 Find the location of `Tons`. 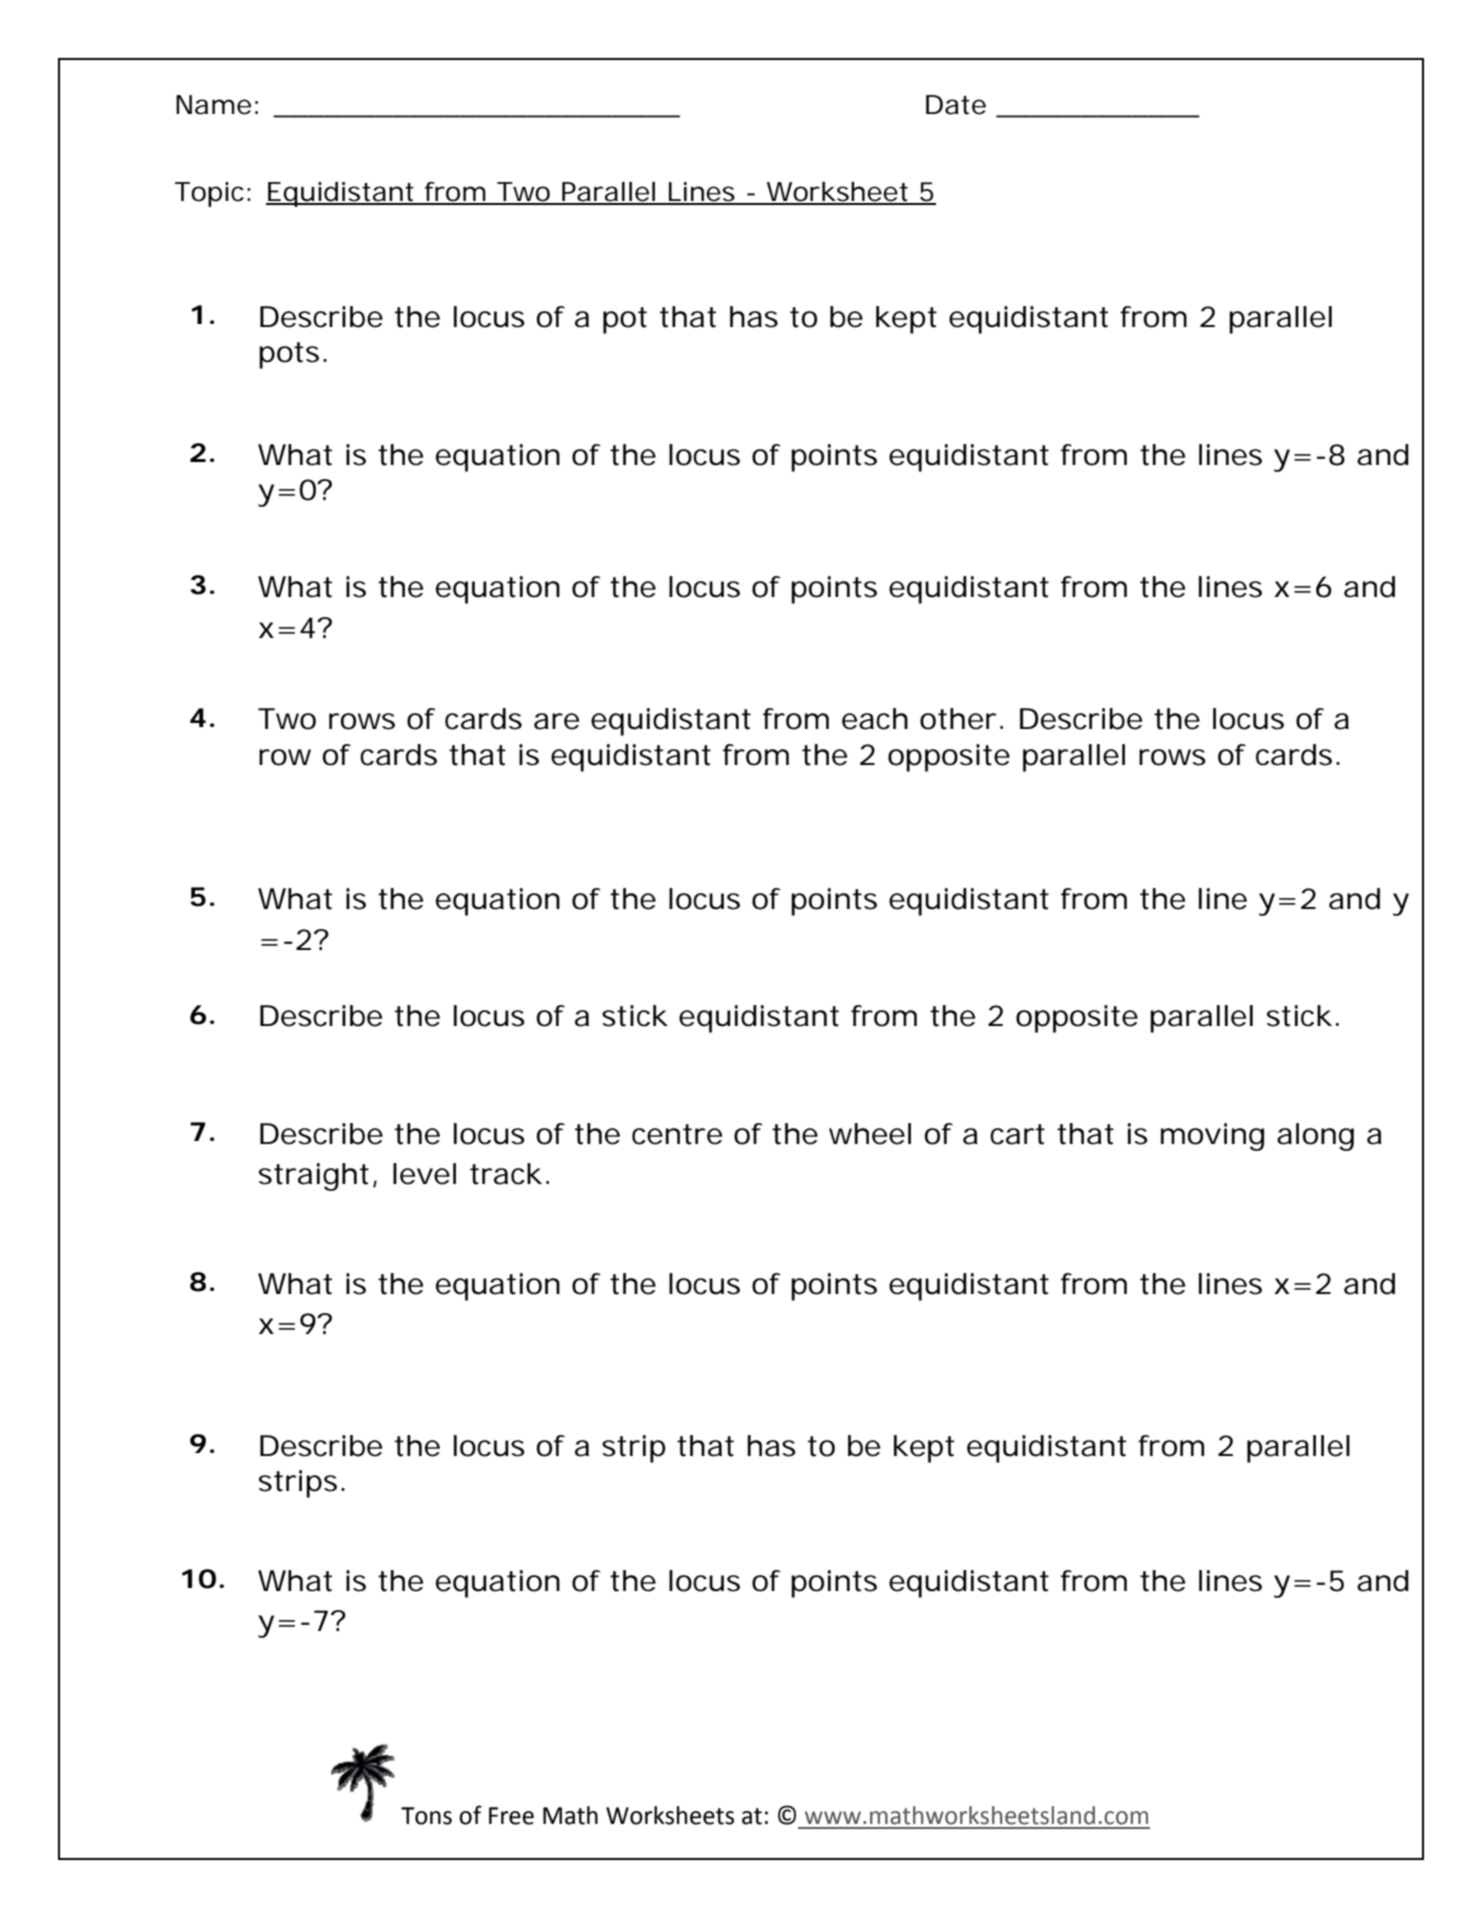

Tons is located at coordinates (426, 1816).
